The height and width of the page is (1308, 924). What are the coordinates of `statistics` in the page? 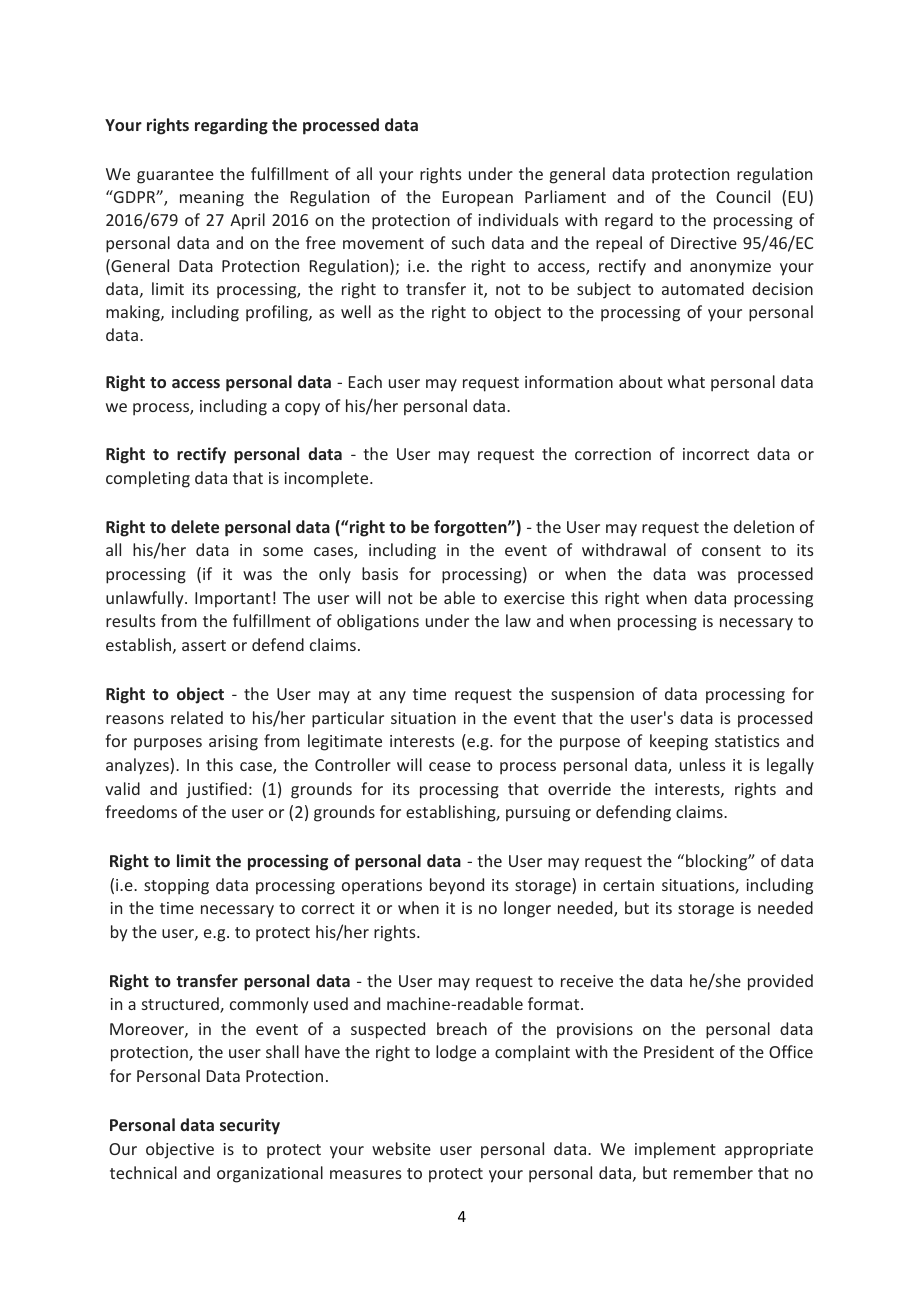 It's located at (747, 741).
